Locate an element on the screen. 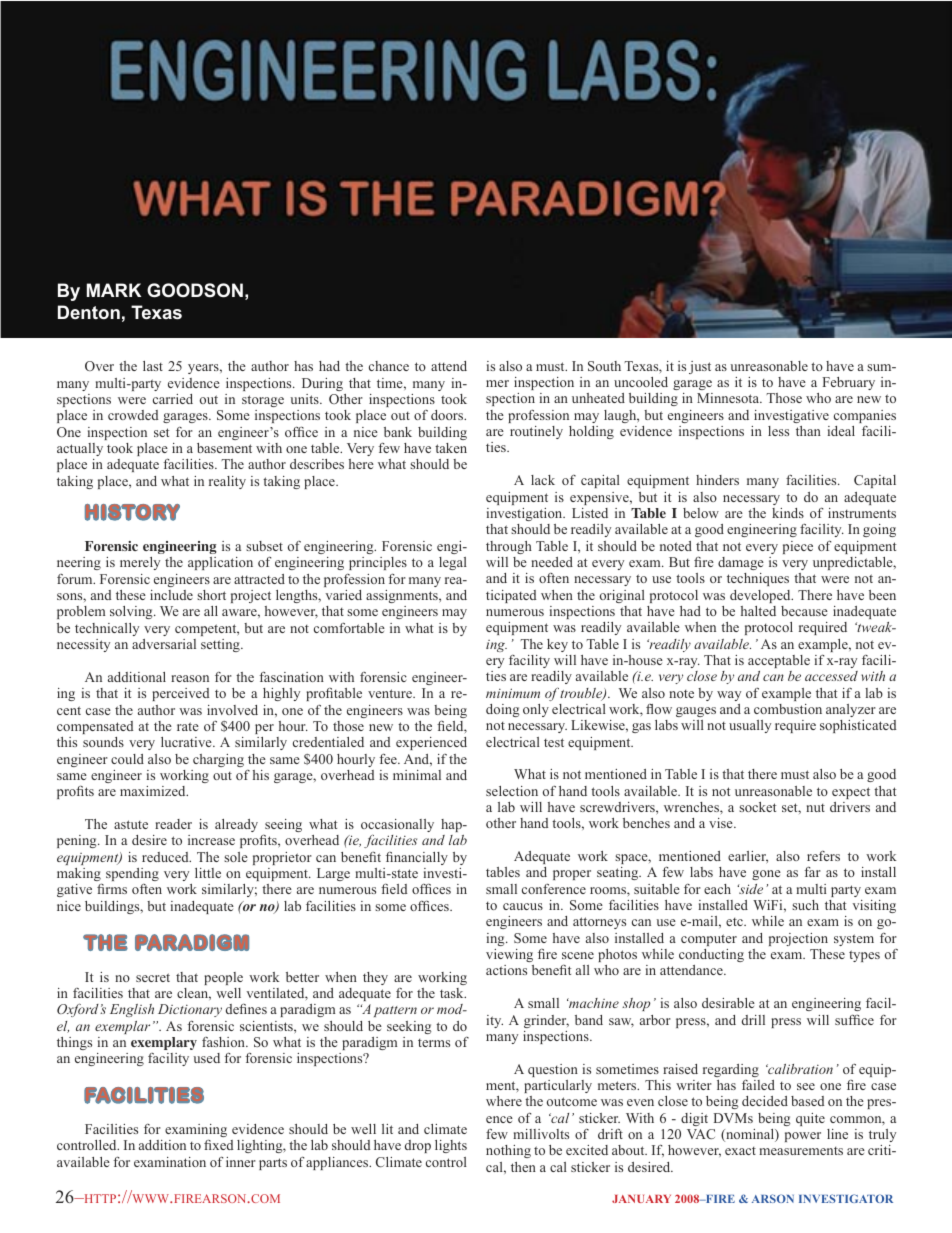 This screenshot has width=952, height=1233. just is located at coordinates (700, 367).
